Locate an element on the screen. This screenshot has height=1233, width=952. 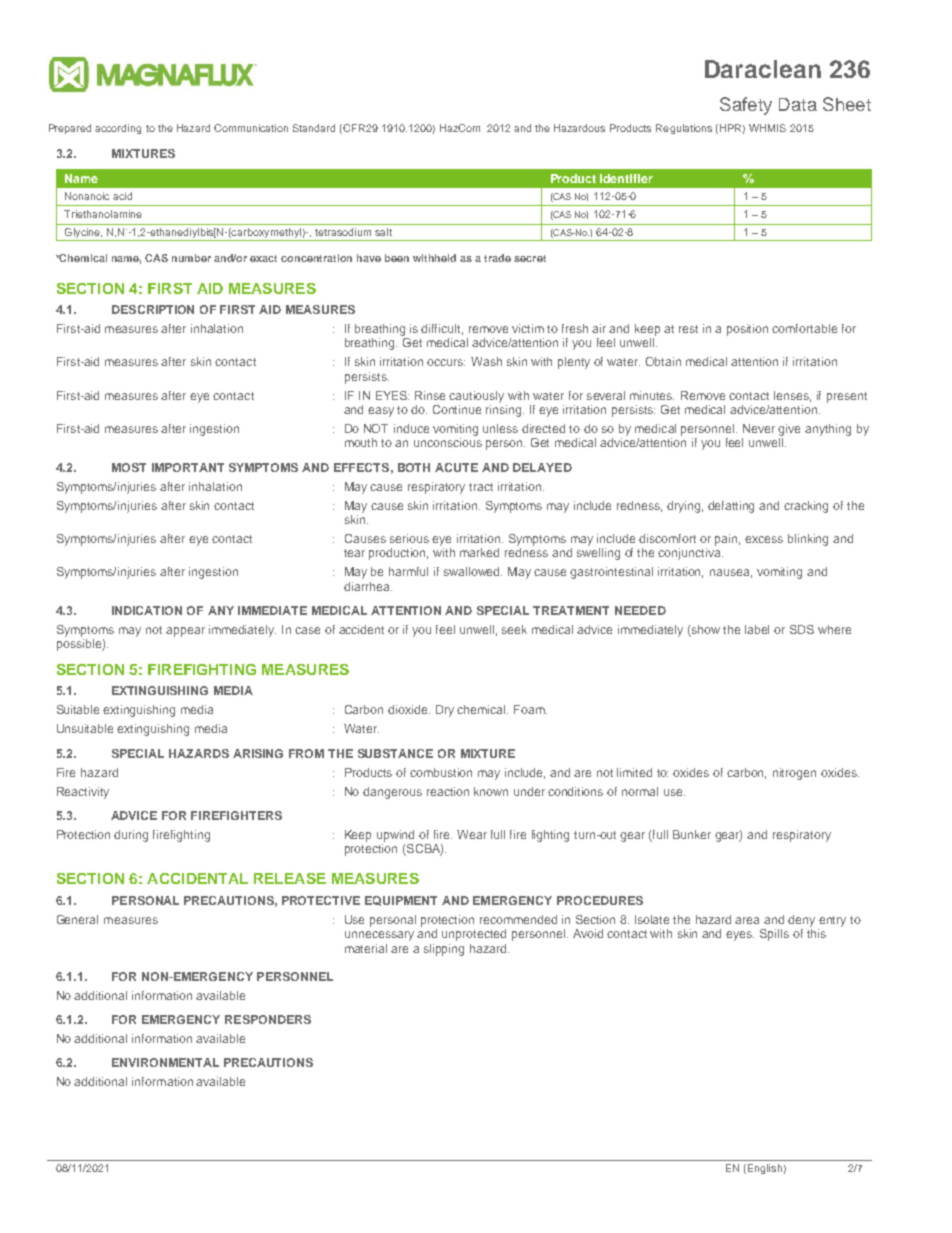
ARISING is located at coordinates (258, 753).
